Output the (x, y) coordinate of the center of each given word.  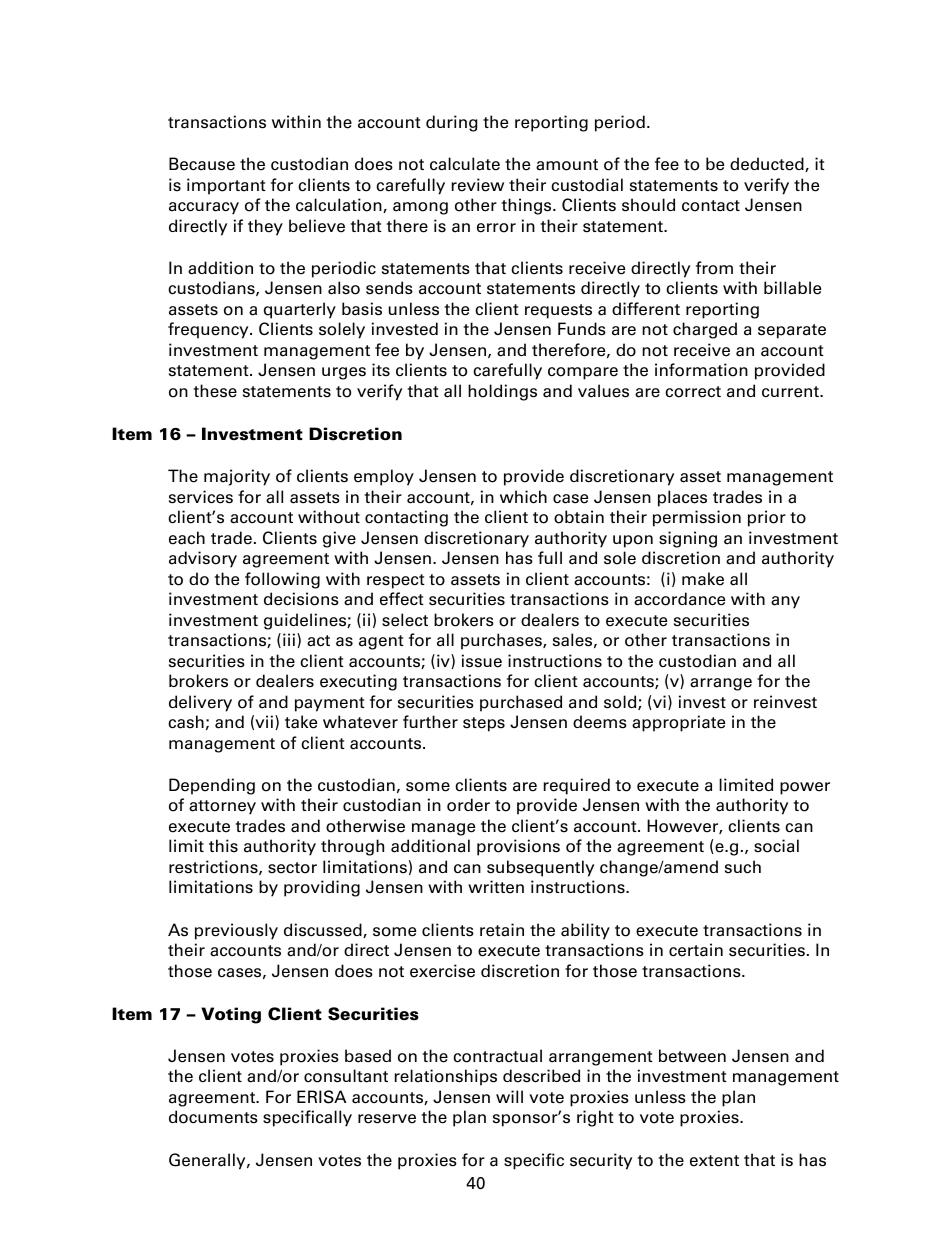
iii (289, 639)
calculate (465, 164)
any (785, 602)
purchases (502, 641)
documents (213, 1117)
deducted (768, 164)
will (509, 1096)
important (226, 186)
